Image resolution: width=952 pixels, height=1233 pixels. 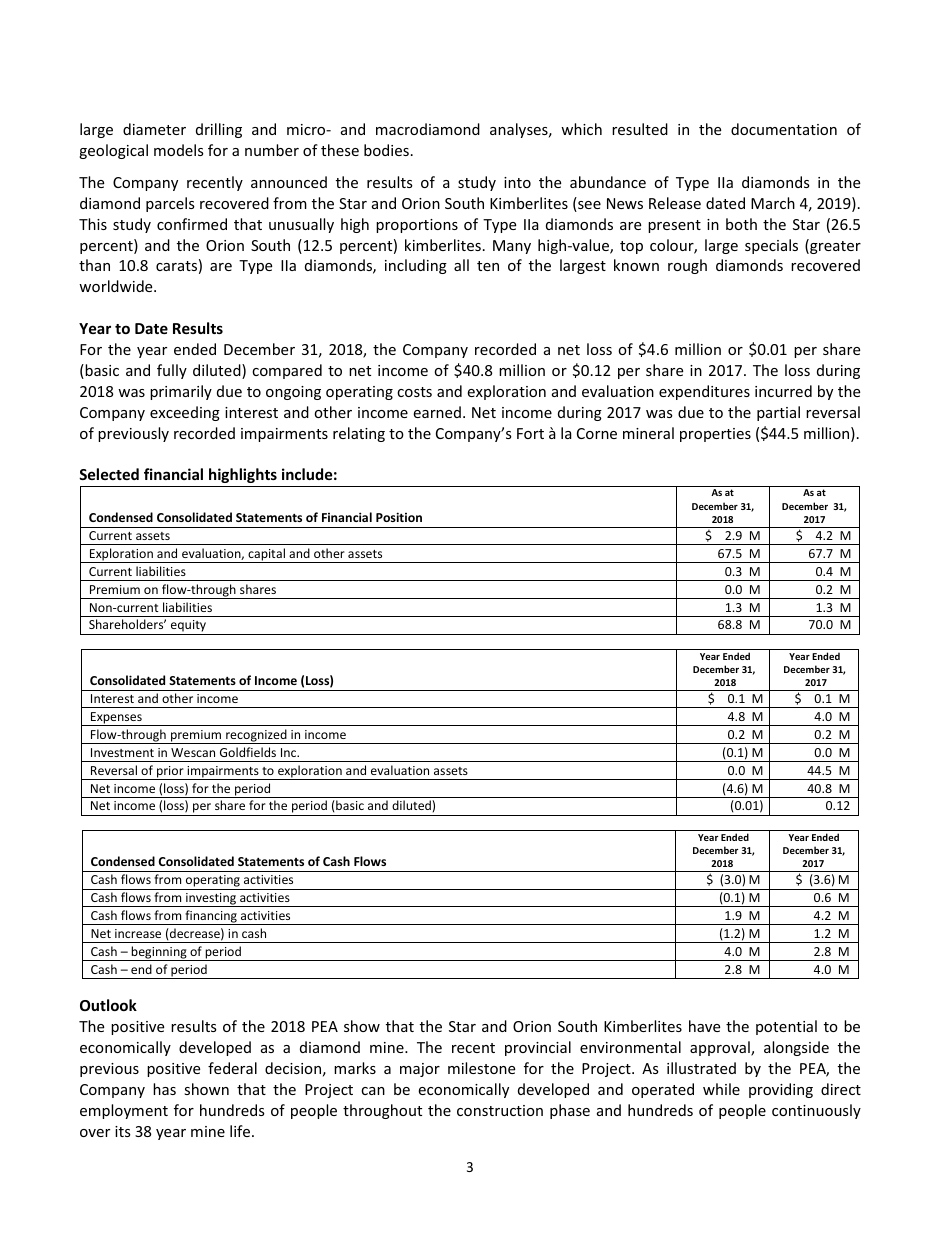 I want to click on investing, so click(x=211, y=900).
